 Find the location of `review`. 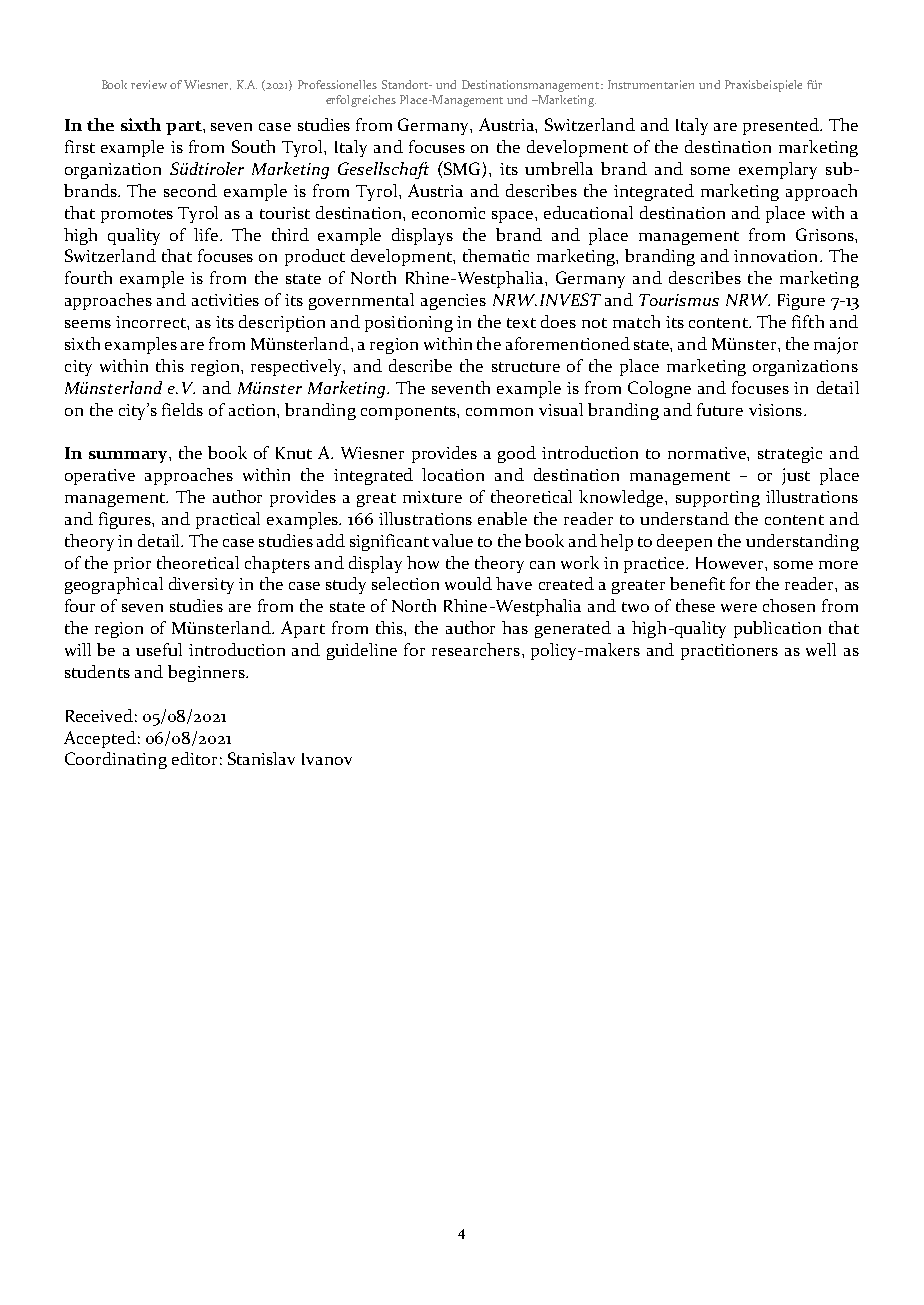

review is located at coordinates (149, 84).
